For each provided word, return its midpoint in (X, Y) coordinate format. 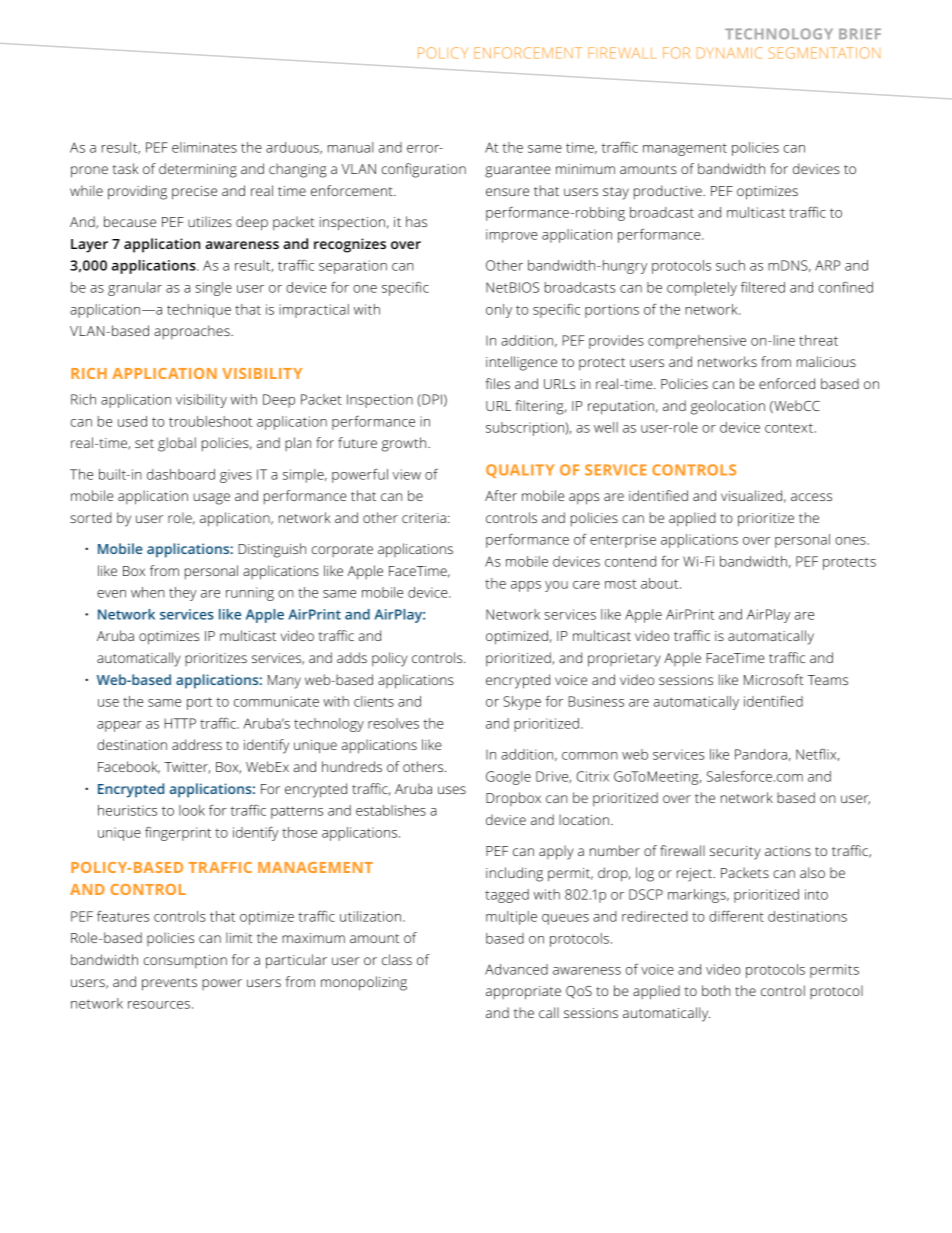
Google (508, 778)
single (213, 289)
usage (211, 499)
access (811, 497)
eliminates (204, 147)
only (499, 311)
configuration (424, 170)
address (197, 744)
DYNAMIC (729, 53)
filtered (763, 287)
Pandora (761, 754)
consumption (185, 961)
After (501, 495)
